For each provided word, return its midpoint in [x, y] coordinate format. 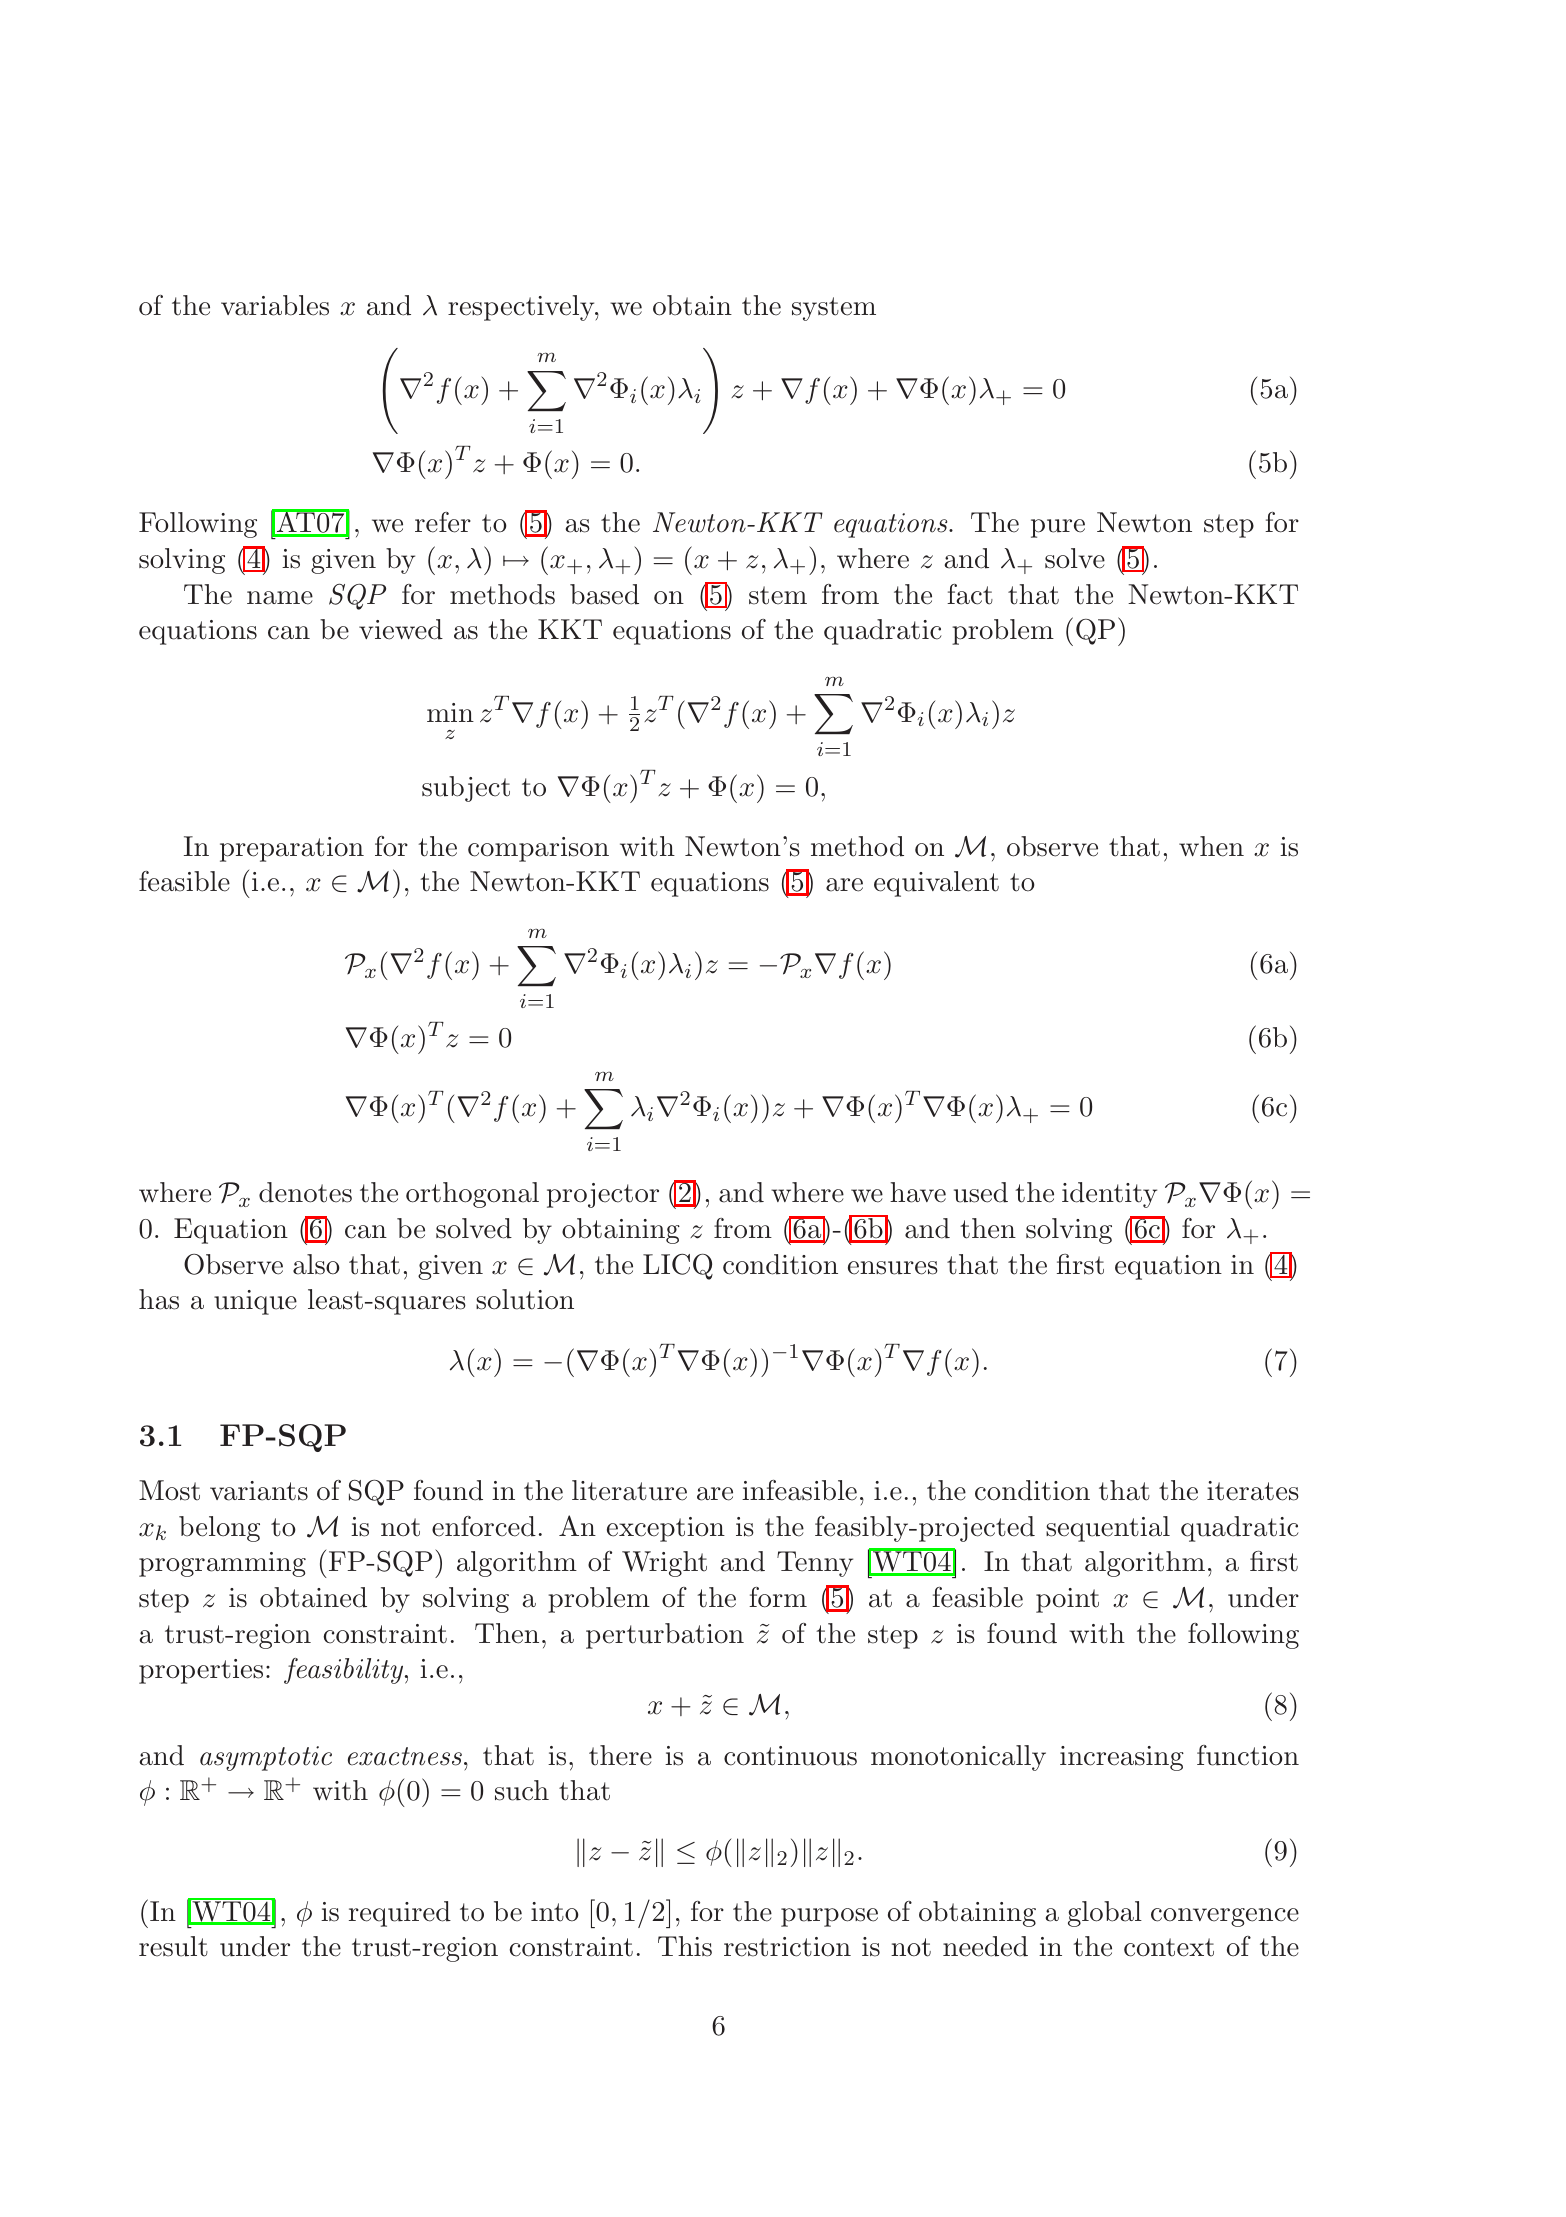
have [918, 1192]
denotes [305, 1192]
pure [1058, 528]
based [604, 594]
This [685, 1946]
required [400, 1914]
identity [1109, 1195]
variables [275, 305]
